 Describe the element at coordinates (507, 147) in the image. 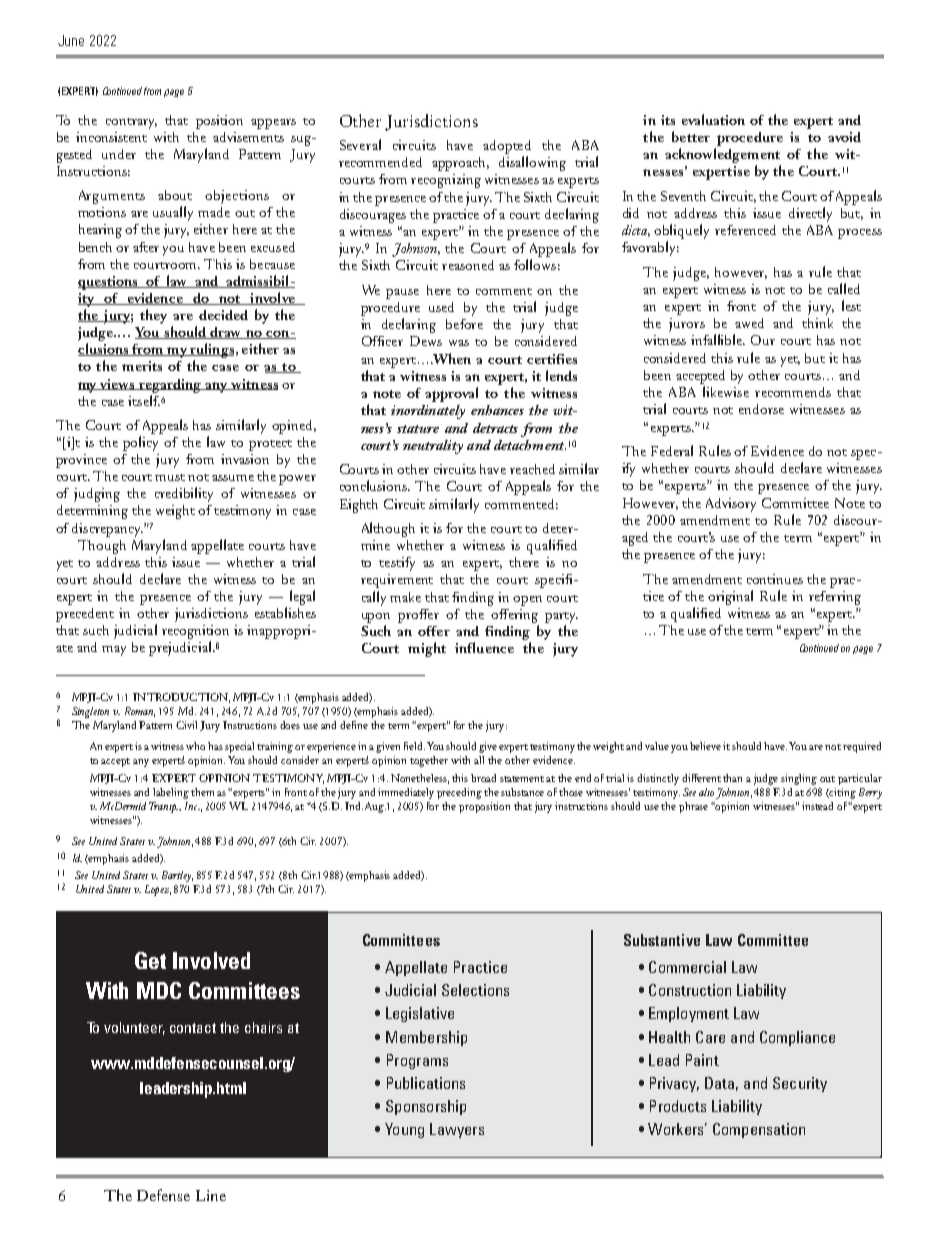

I see `adopted` at that location.
